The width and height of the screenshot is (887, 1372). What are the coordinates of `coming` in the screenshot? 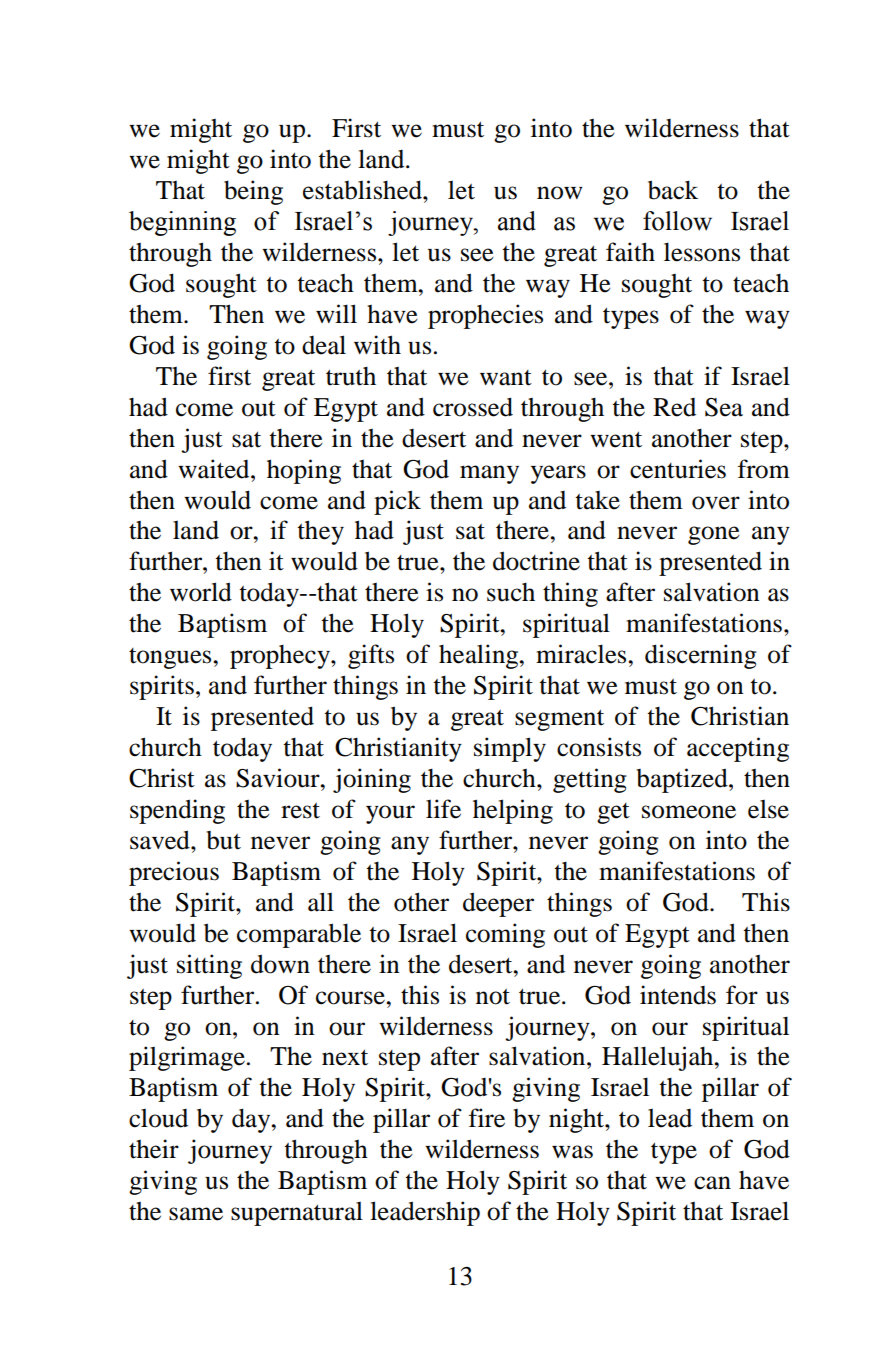 It's located at (505, 935).
